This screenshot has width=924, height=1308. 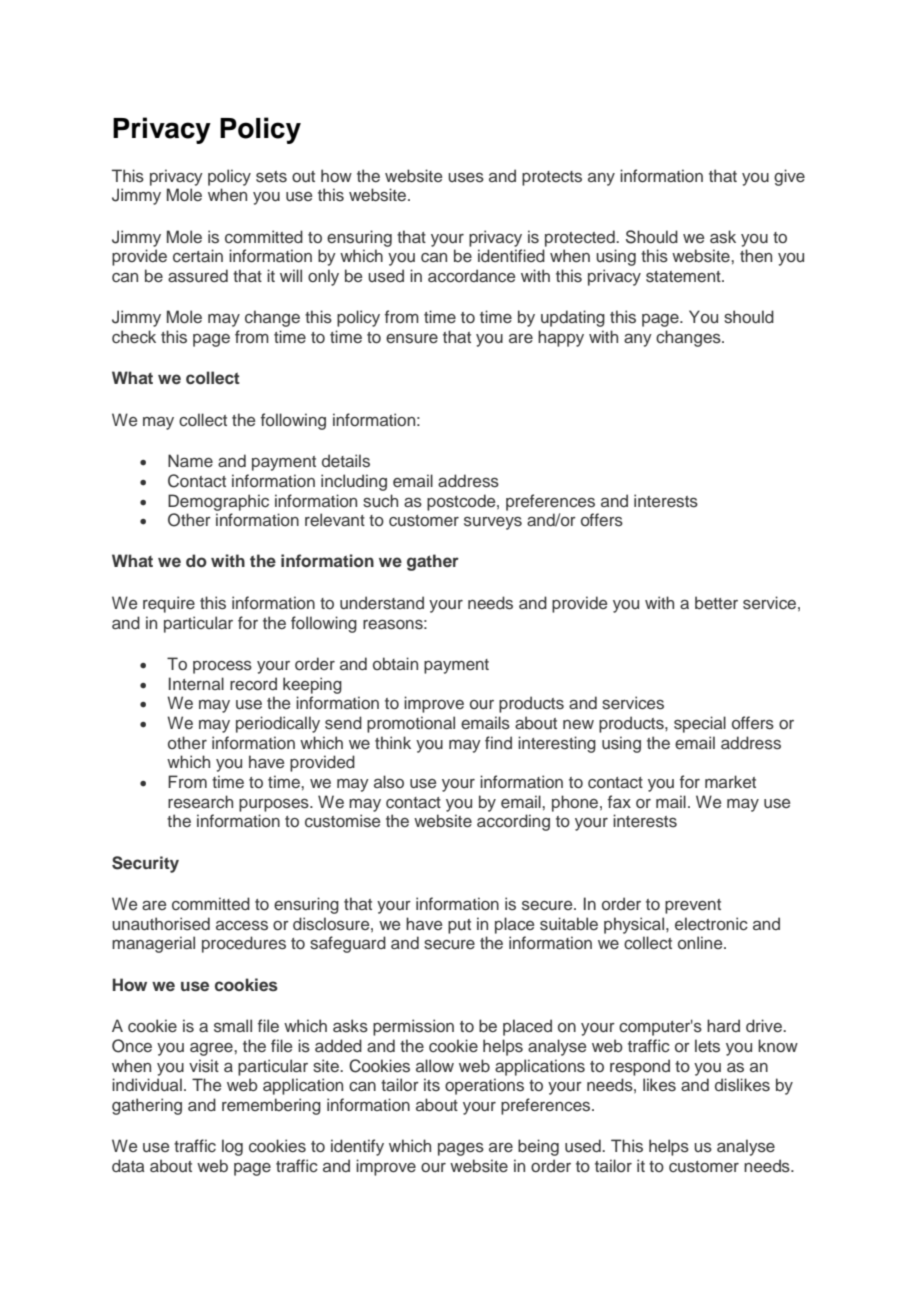 What do you see at coordinates (693, 906) in the screenshot?
I see `prevent` at bounding box center [693, 906].
